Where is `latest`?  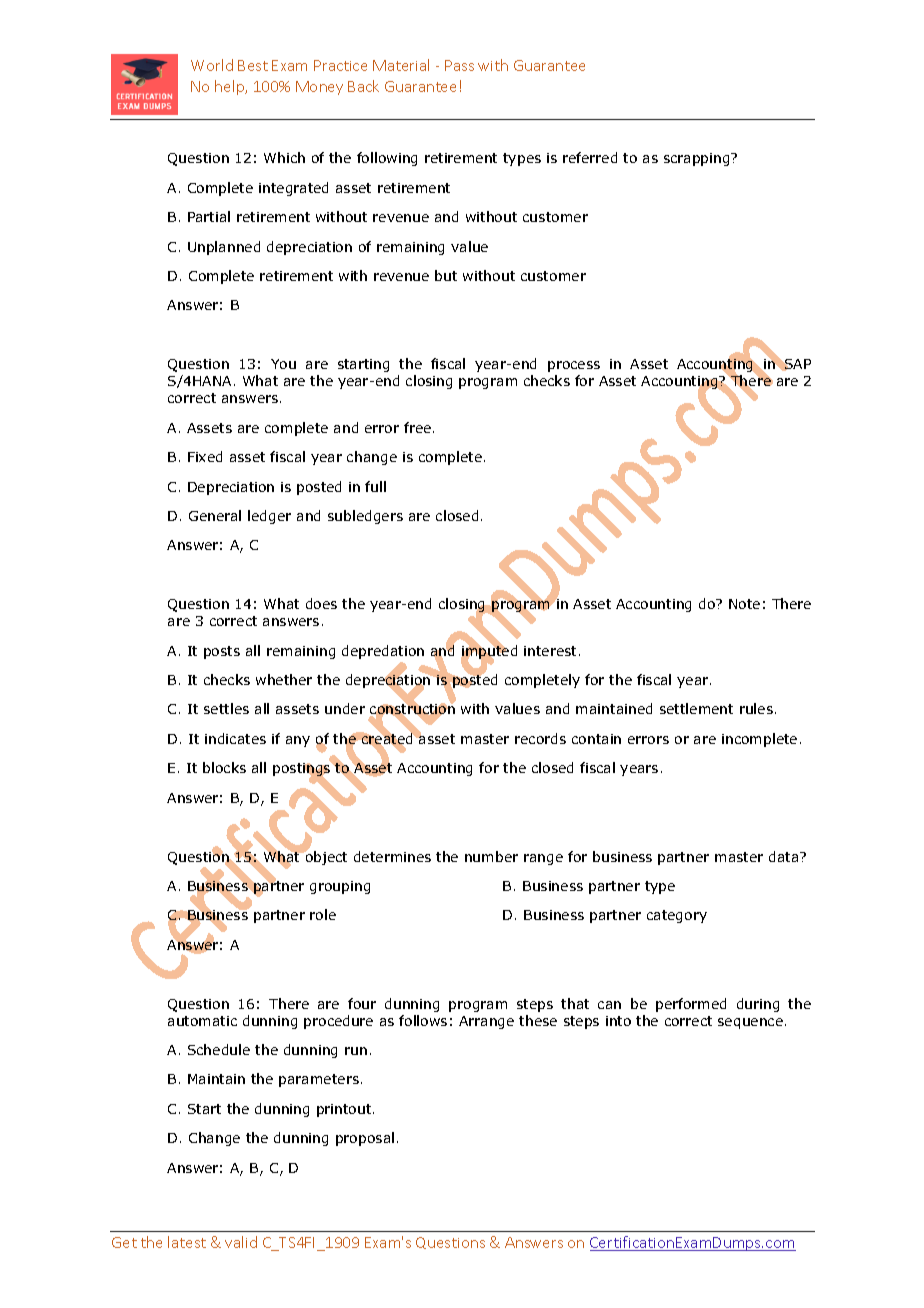
latest is located at coordinates (187, 1242).
